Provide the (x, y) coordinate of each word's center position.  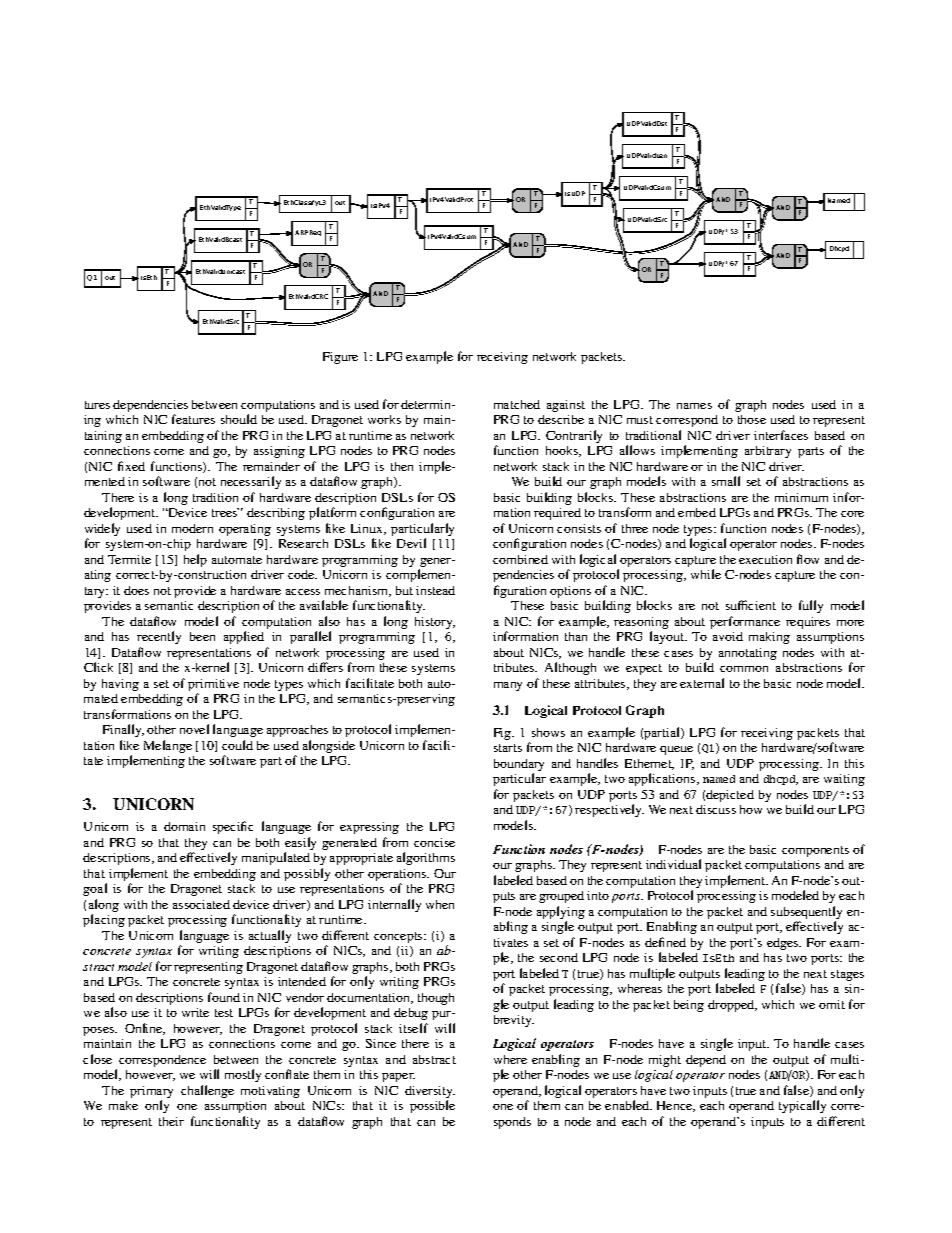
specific (233, 827)
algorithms (426, 858)
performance (745, 622)
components (815, 851)
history (435, 623)
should (239, 419)
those (752, 419)
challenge (207, 1091)
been (202, 636)
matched (517, 404)
